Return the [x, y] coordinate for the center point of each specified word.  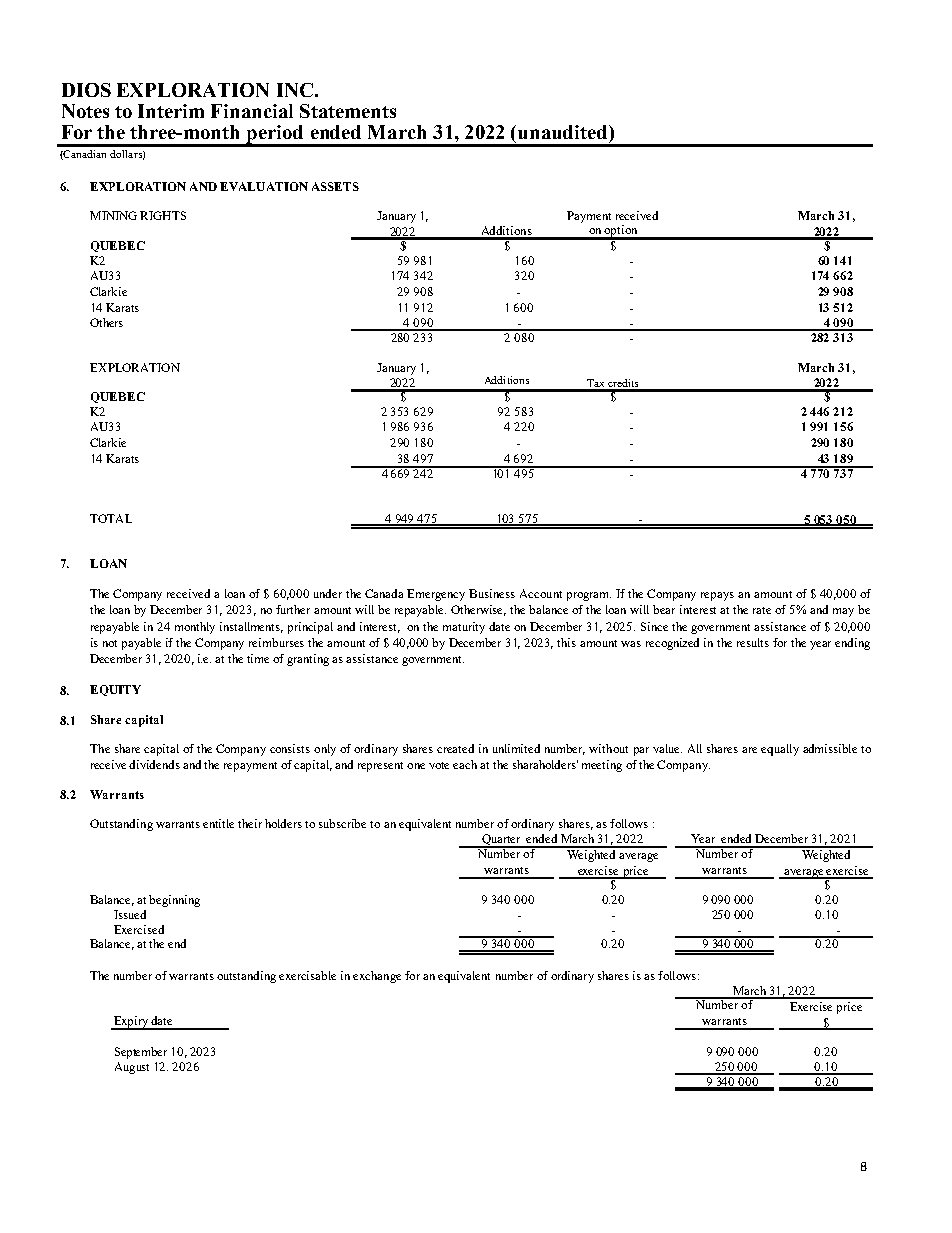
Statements [348, 111]
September [141, 1053]
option [621, 232]
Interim [171, 111]
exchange [377, 977]
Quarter [502, 841]
